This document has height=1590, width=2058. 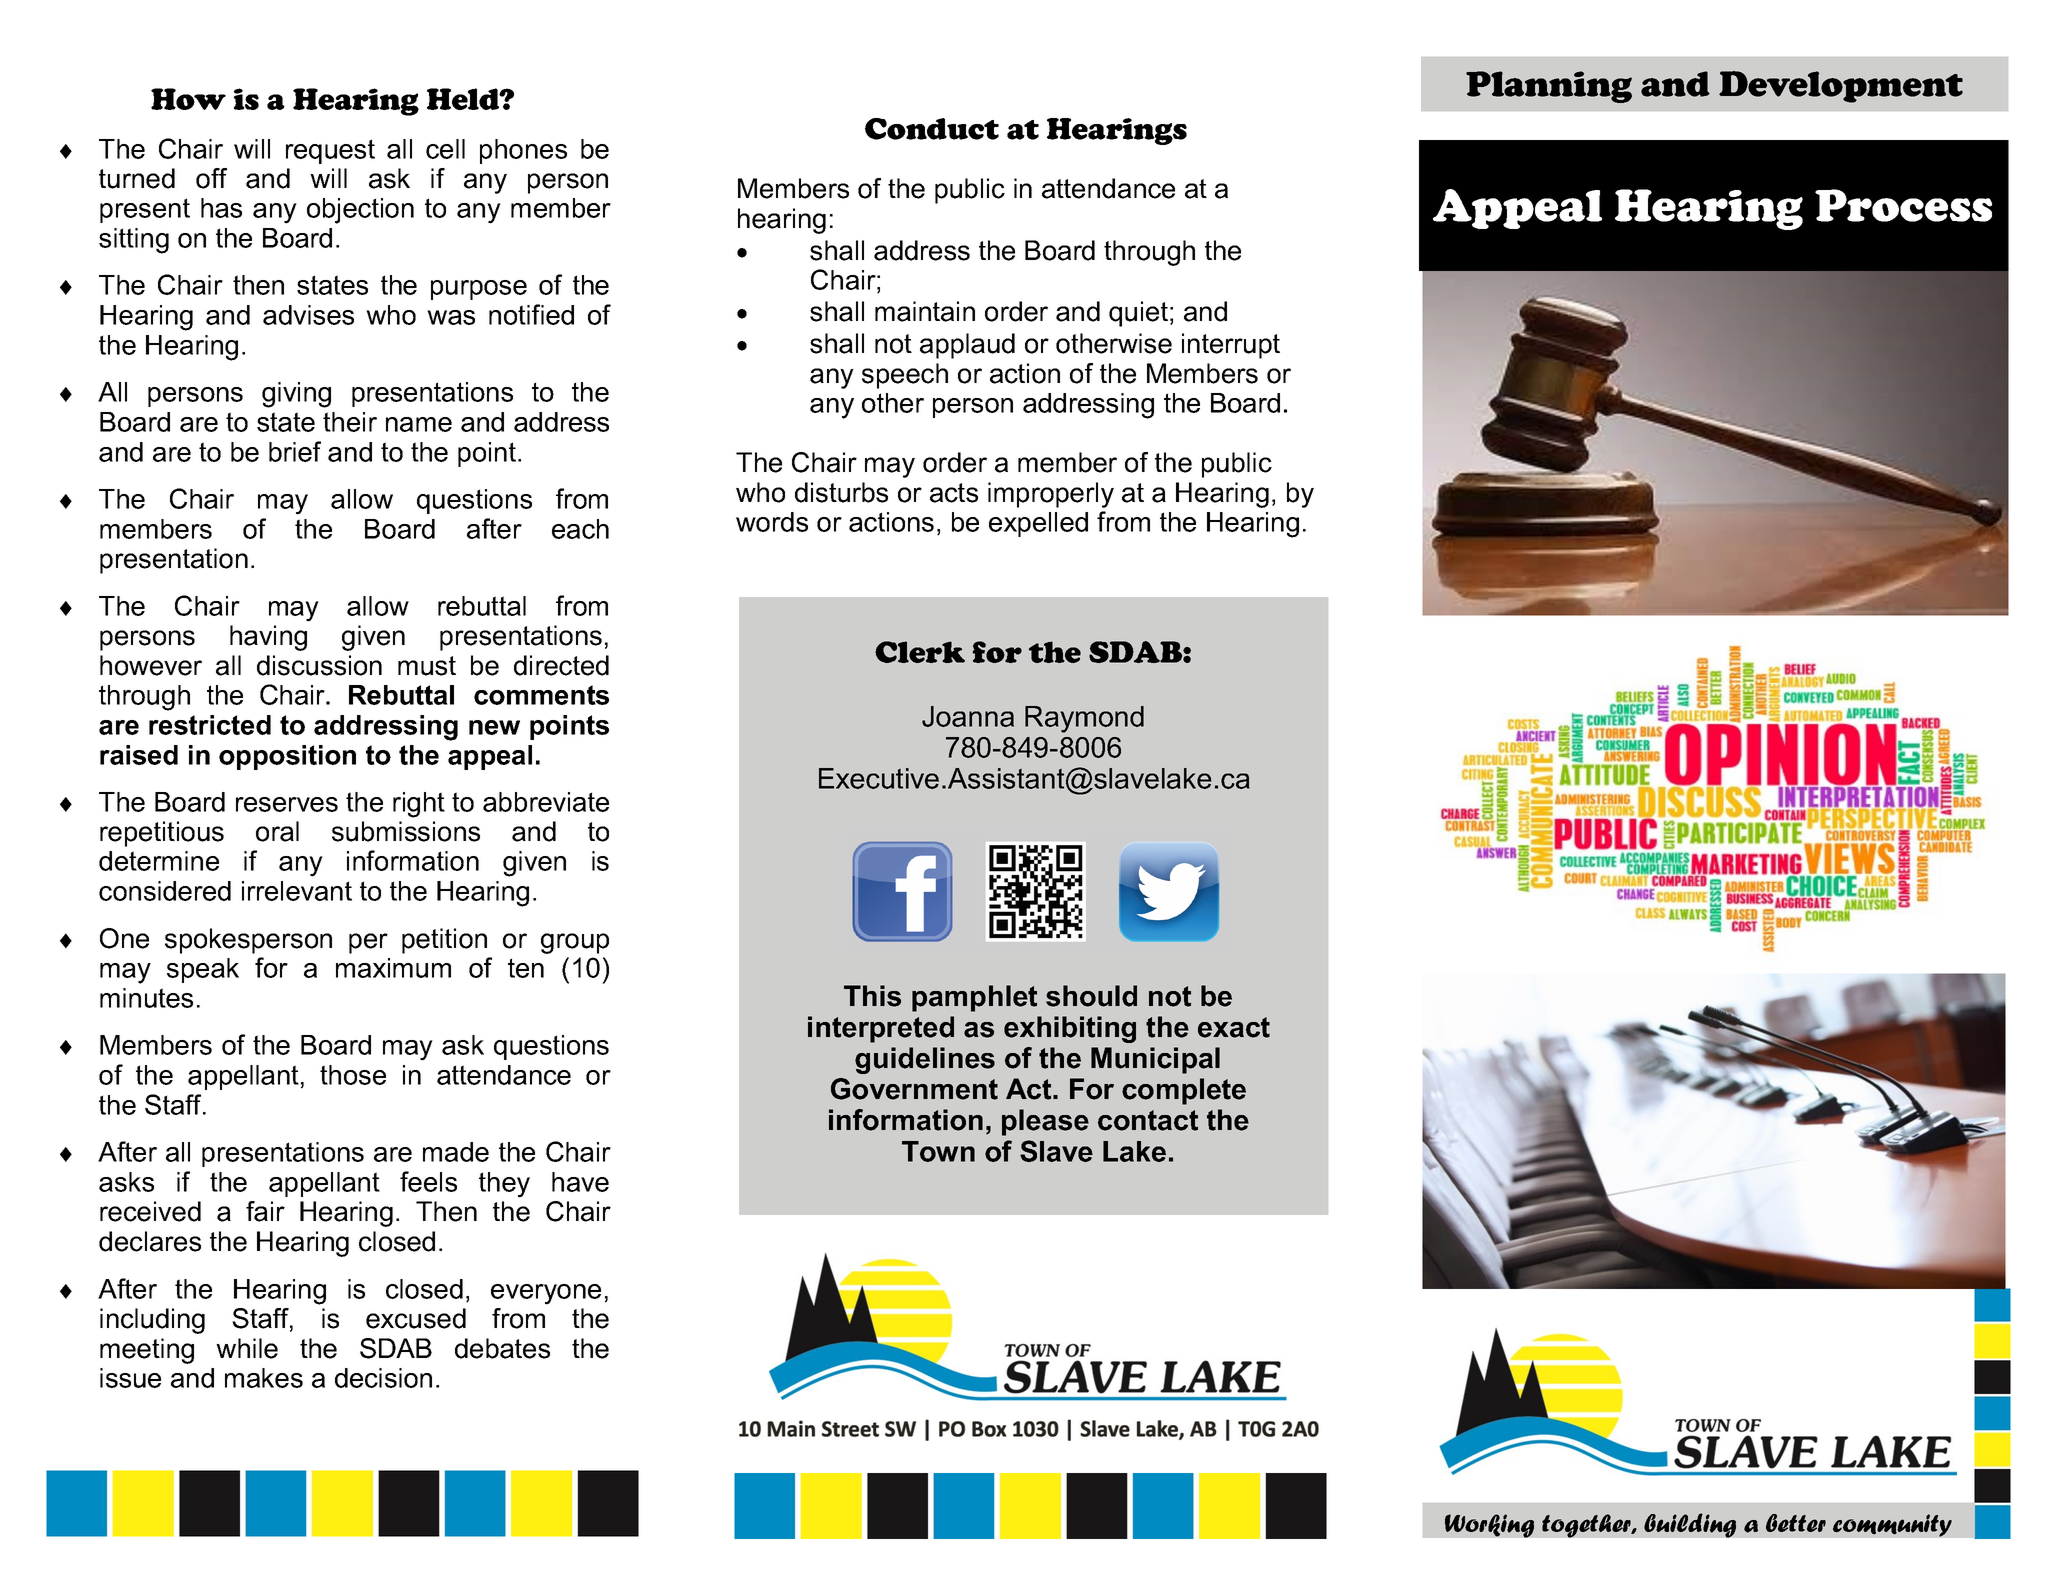 What do you see at coordinates (1084, 719) in the document?
I see `Raymond` at bounding box center [1084, 719].
